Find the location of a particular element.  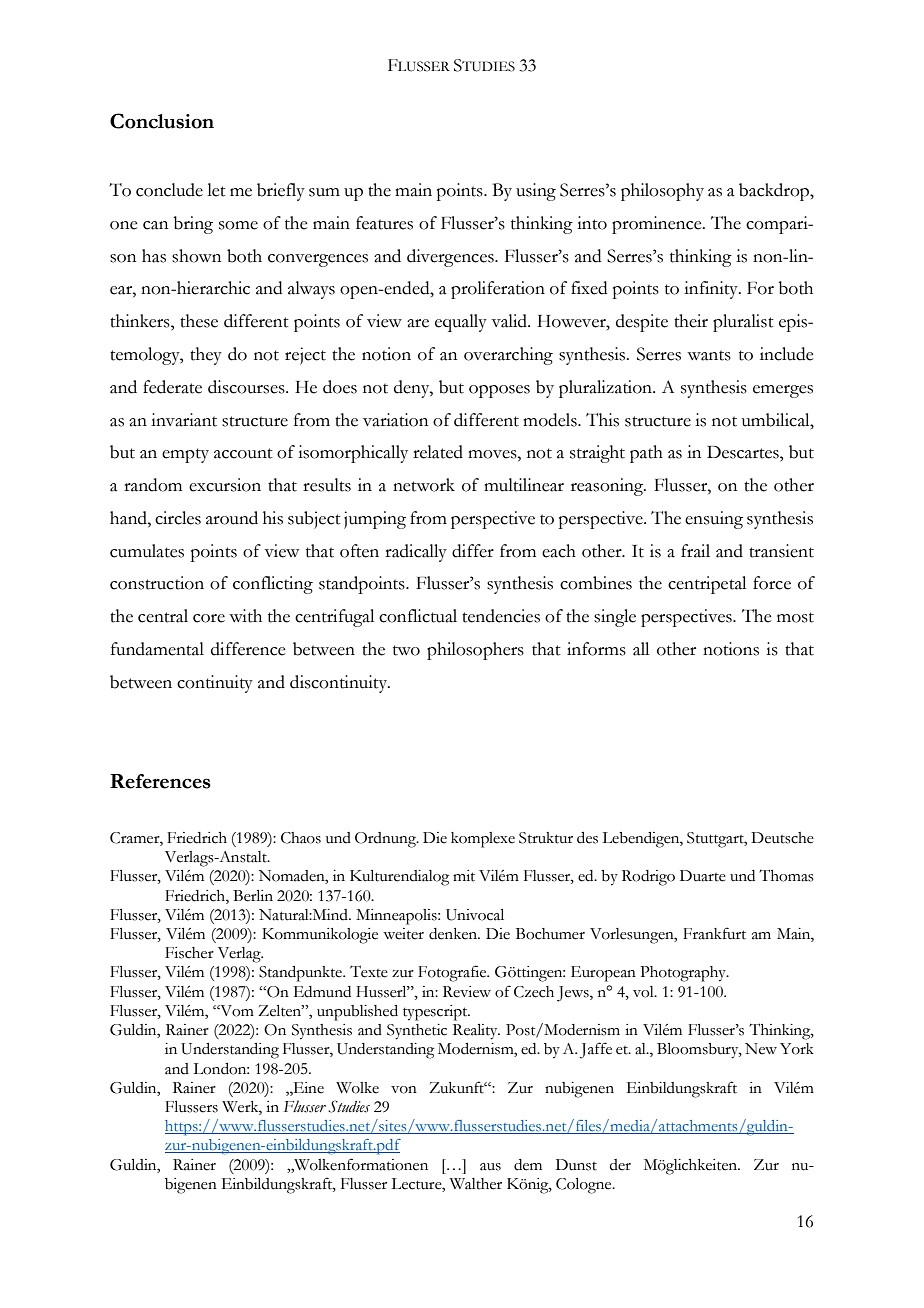

New is located at coordinates (761, 1049).
